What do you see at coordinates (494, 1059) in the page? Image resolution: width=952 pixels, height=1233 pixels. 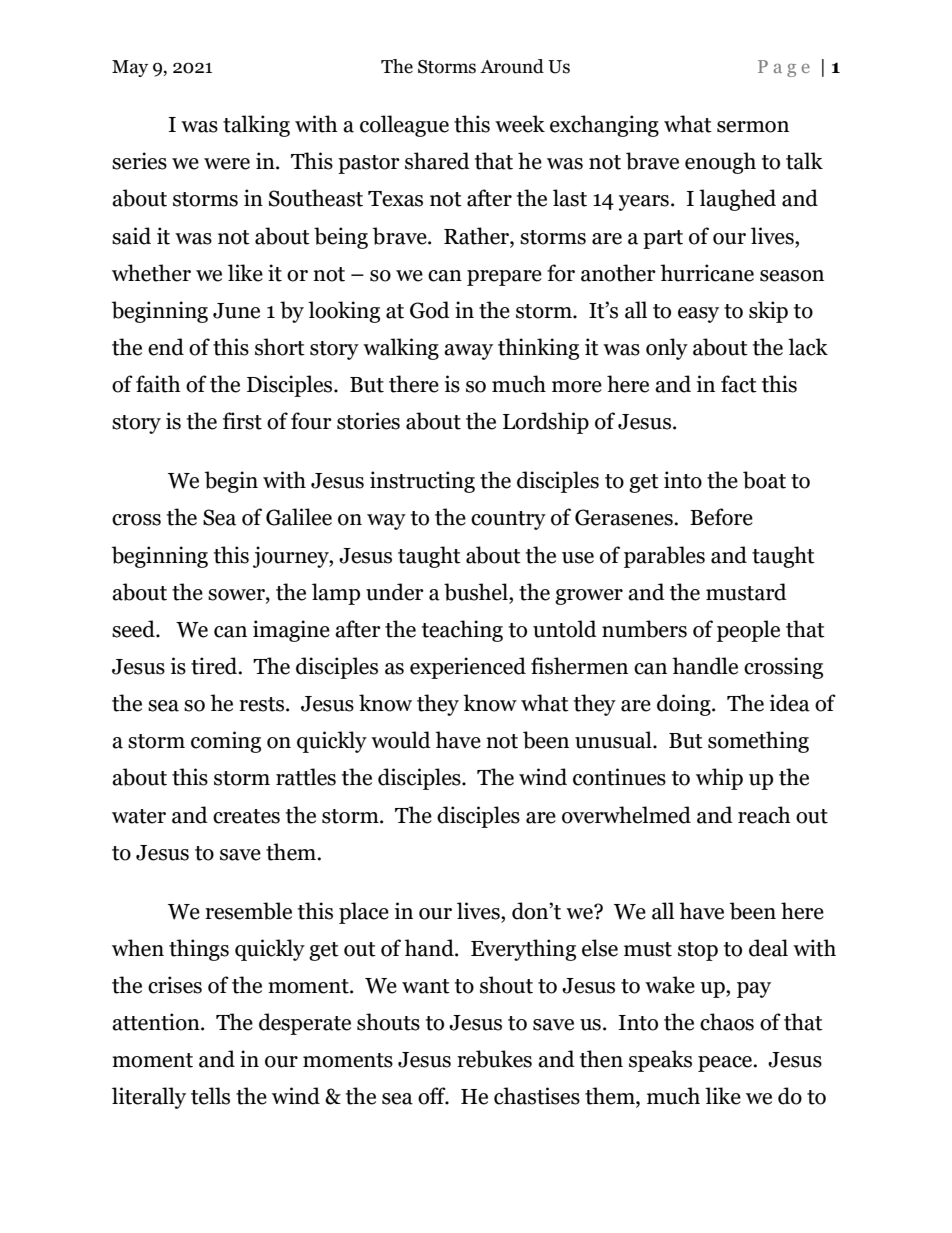 I see `rebukes` at bounding box center [494, 1059].
